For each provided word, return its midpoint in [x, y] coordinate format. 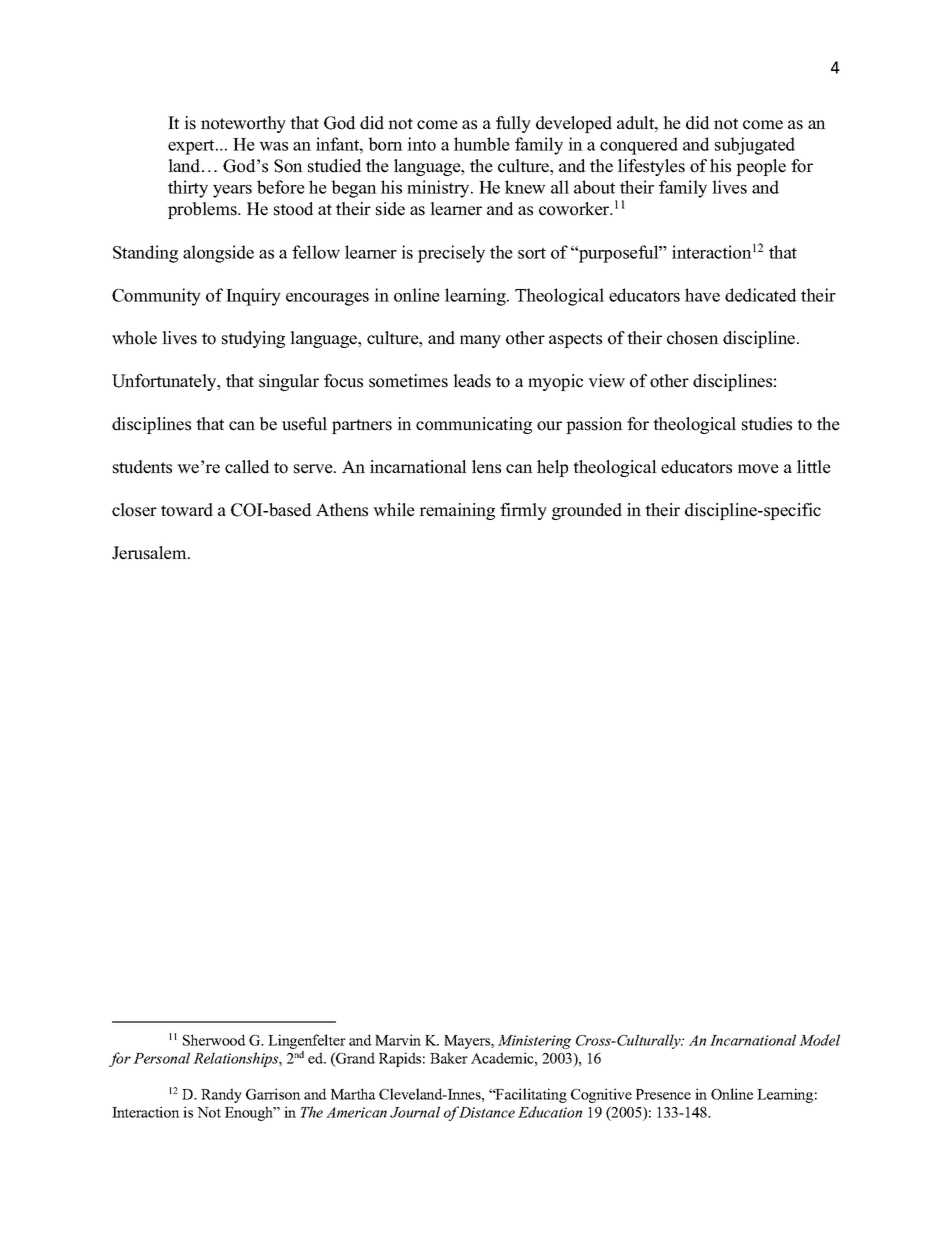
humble [482, 144]
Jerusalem [150, 553]
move [758, 469]
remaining [457, 511]
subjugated [755, 146]
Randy [221, 1095]
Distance [487, 1112]
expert [192, 147]
